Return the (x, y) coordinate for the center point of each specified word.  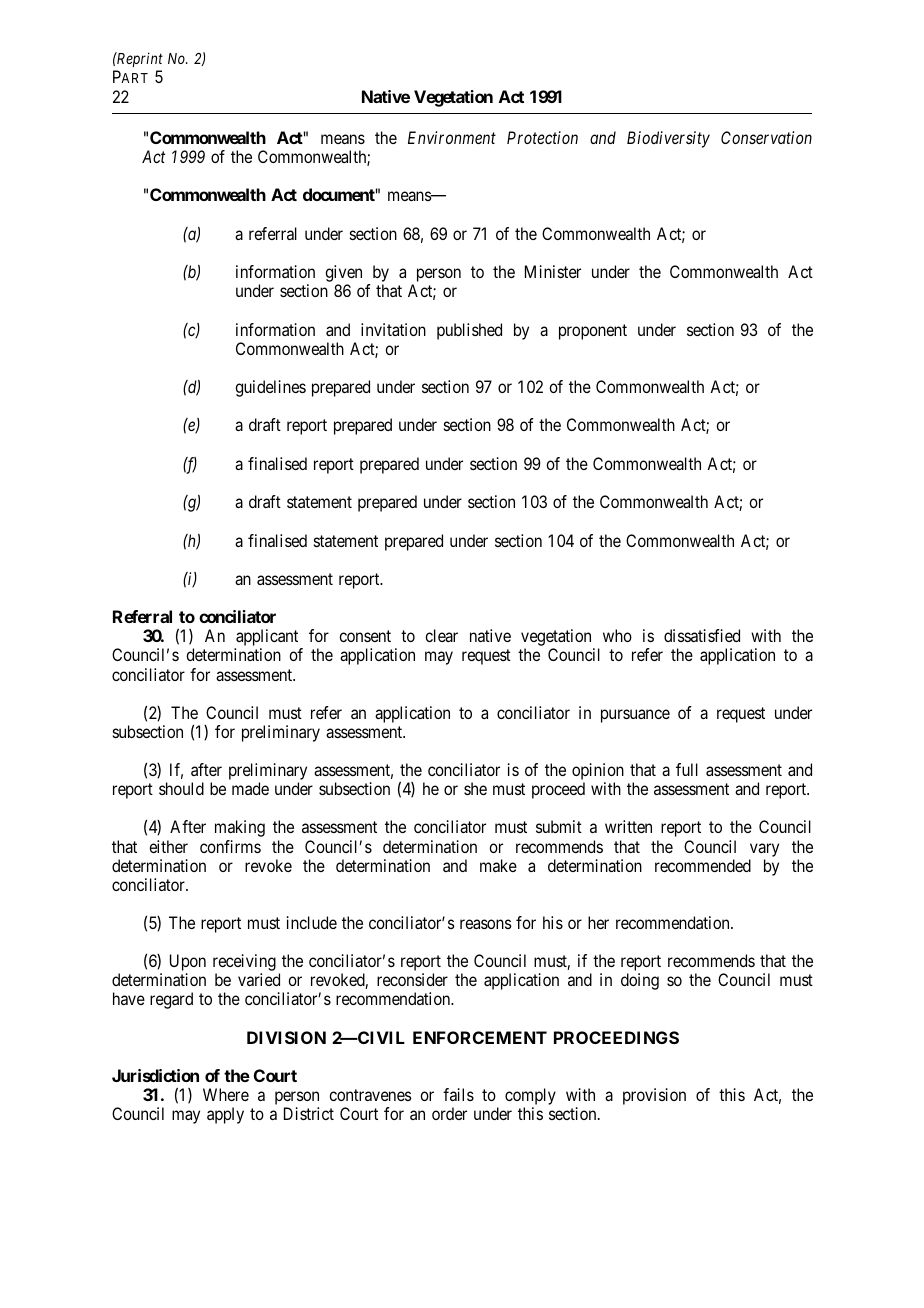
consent (365, 636)
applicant (267, 639)
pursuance (635, 716)
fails (458, 1094)
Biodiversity (668, 139)
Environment (452, 137)
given (343, 275)
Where (226, 1094)
